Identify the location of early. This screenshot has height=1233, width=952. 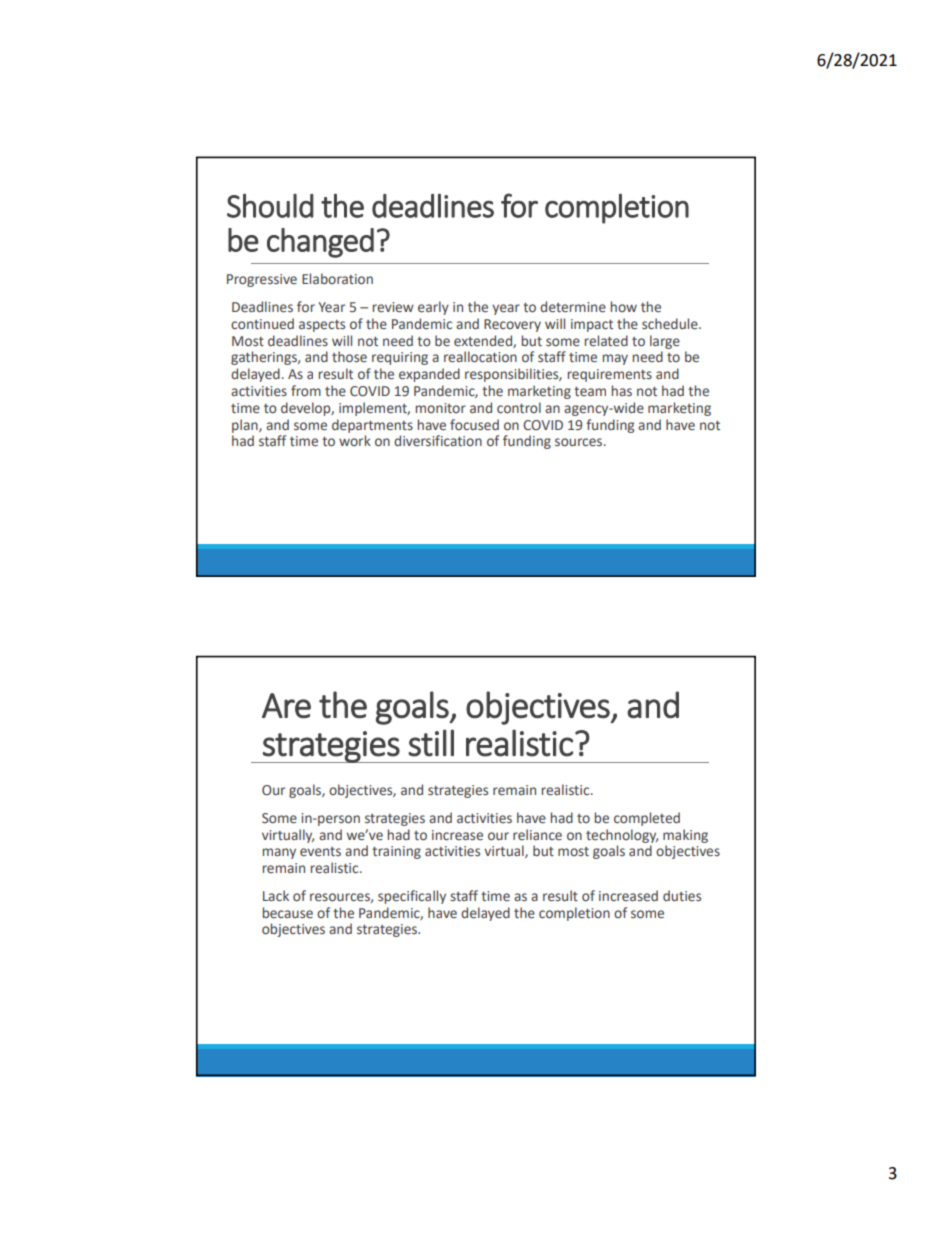
(433, 308).
